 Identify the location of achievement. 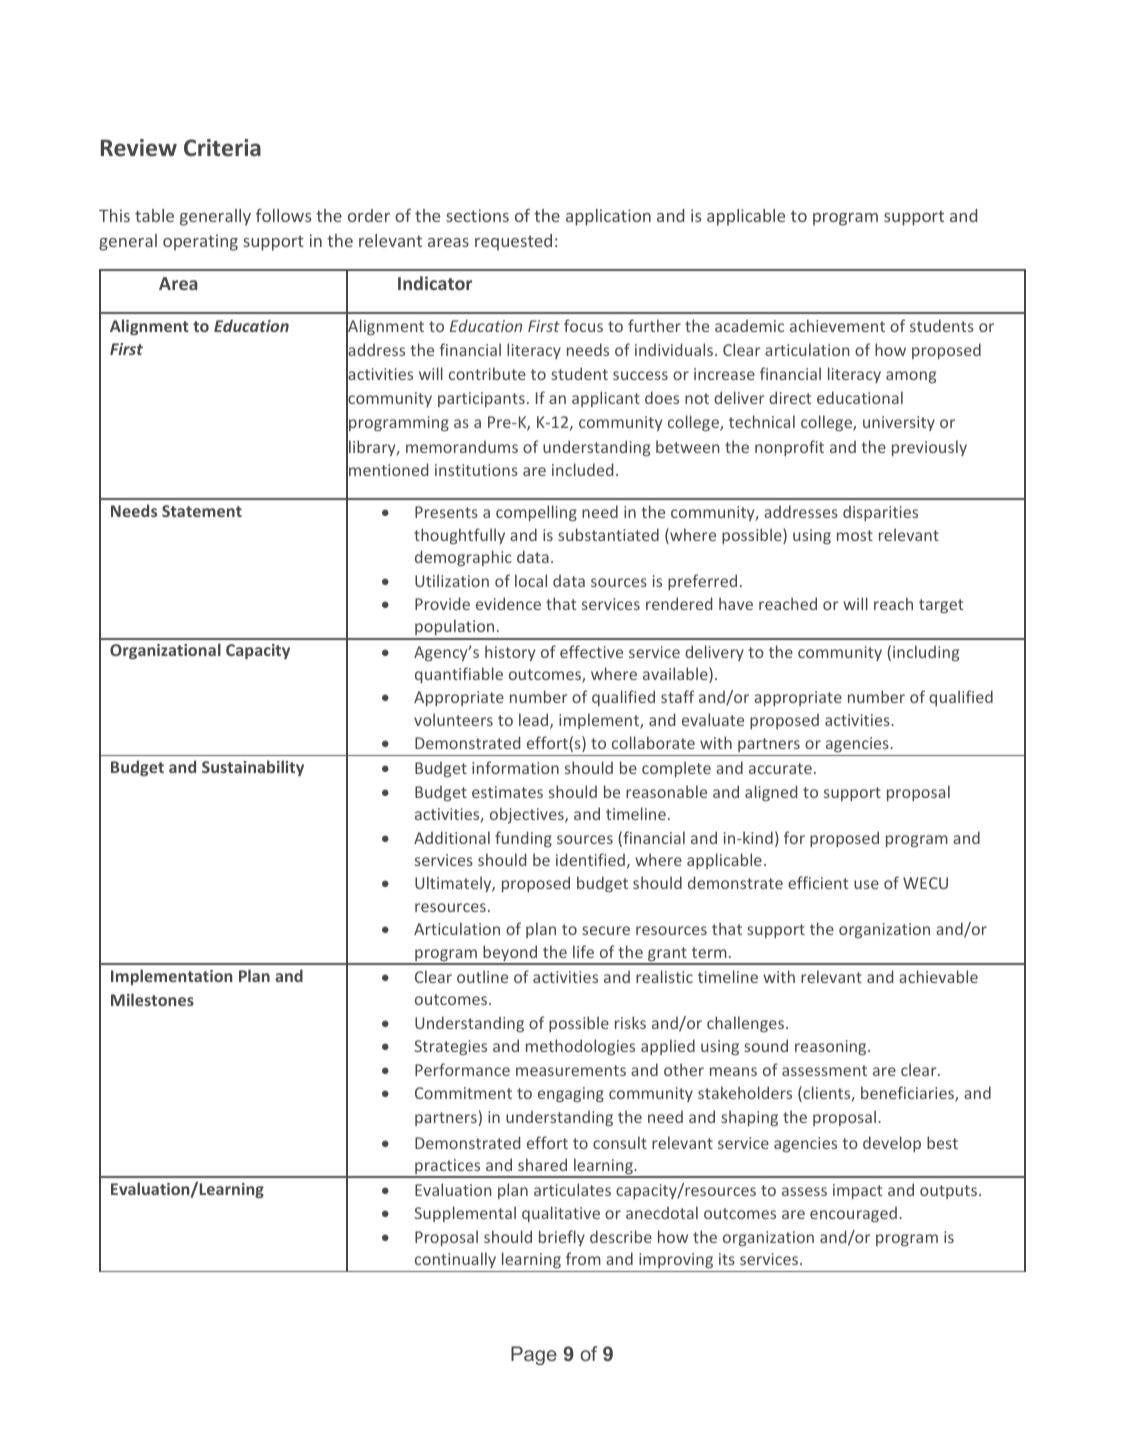
(837, 325).
